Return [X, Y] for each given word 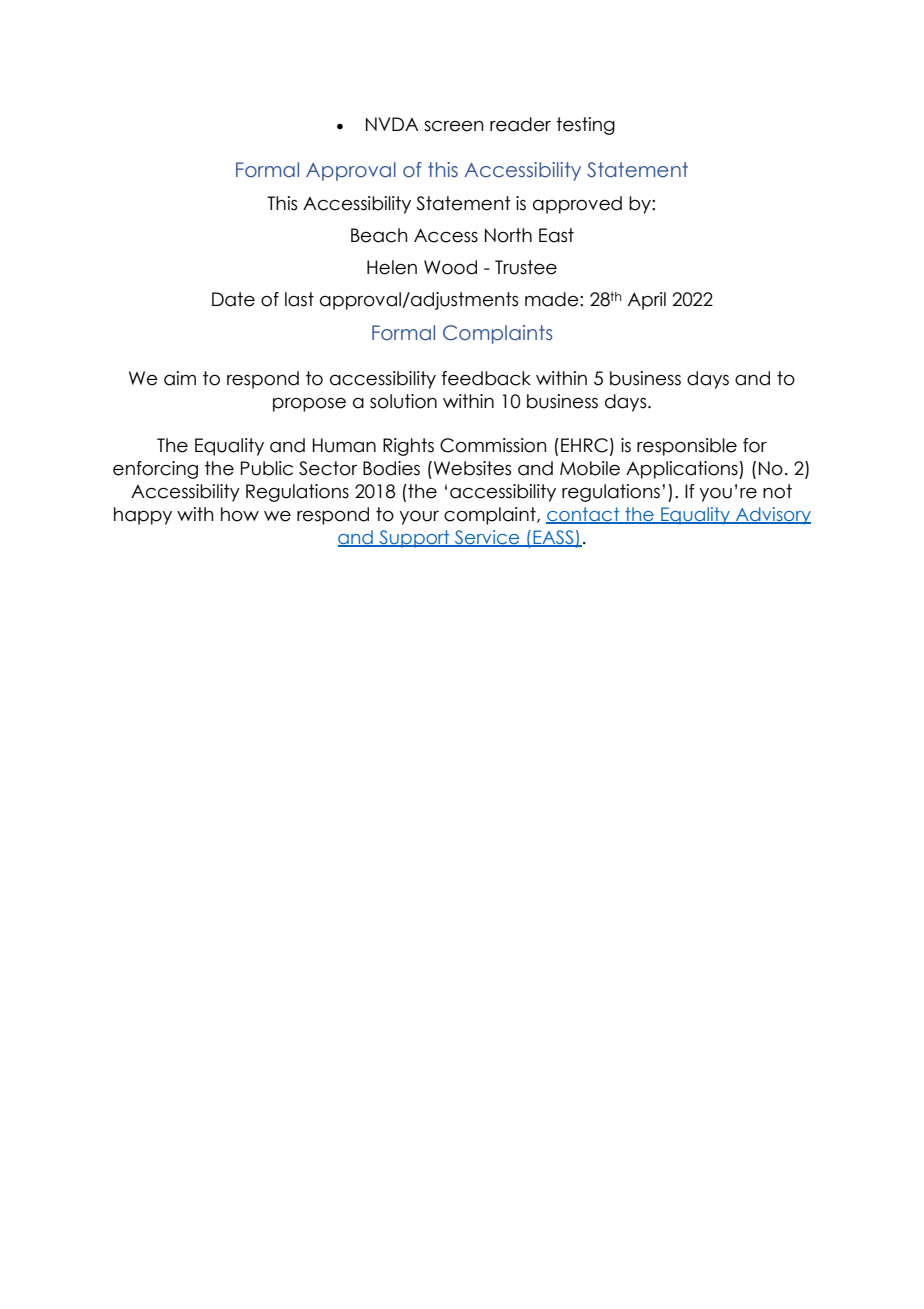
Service [487, 538]
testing [585, 126]
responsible [687, 447]
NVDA [392, 124]
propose [309, 405]
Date [233, 299]
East [556, 235]
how [240, 514]
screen [453, 126]
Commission [493, 445]
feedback [486, 378]
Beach [379, 235]
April [647, 301]
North [508, 235]
